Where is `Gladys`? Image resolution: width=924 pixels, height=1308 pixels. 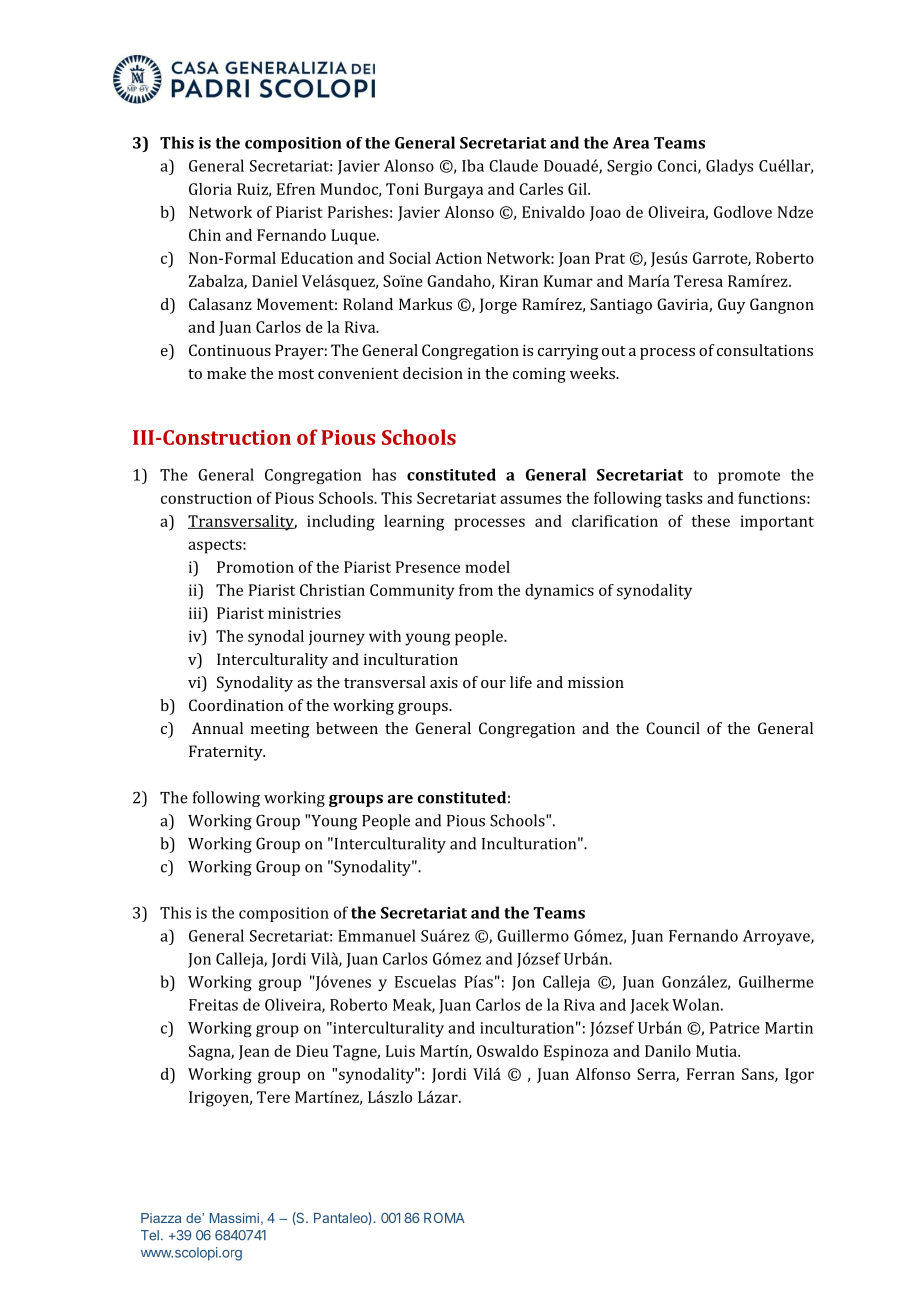 Gladys is located at coordinates (729, 167).
